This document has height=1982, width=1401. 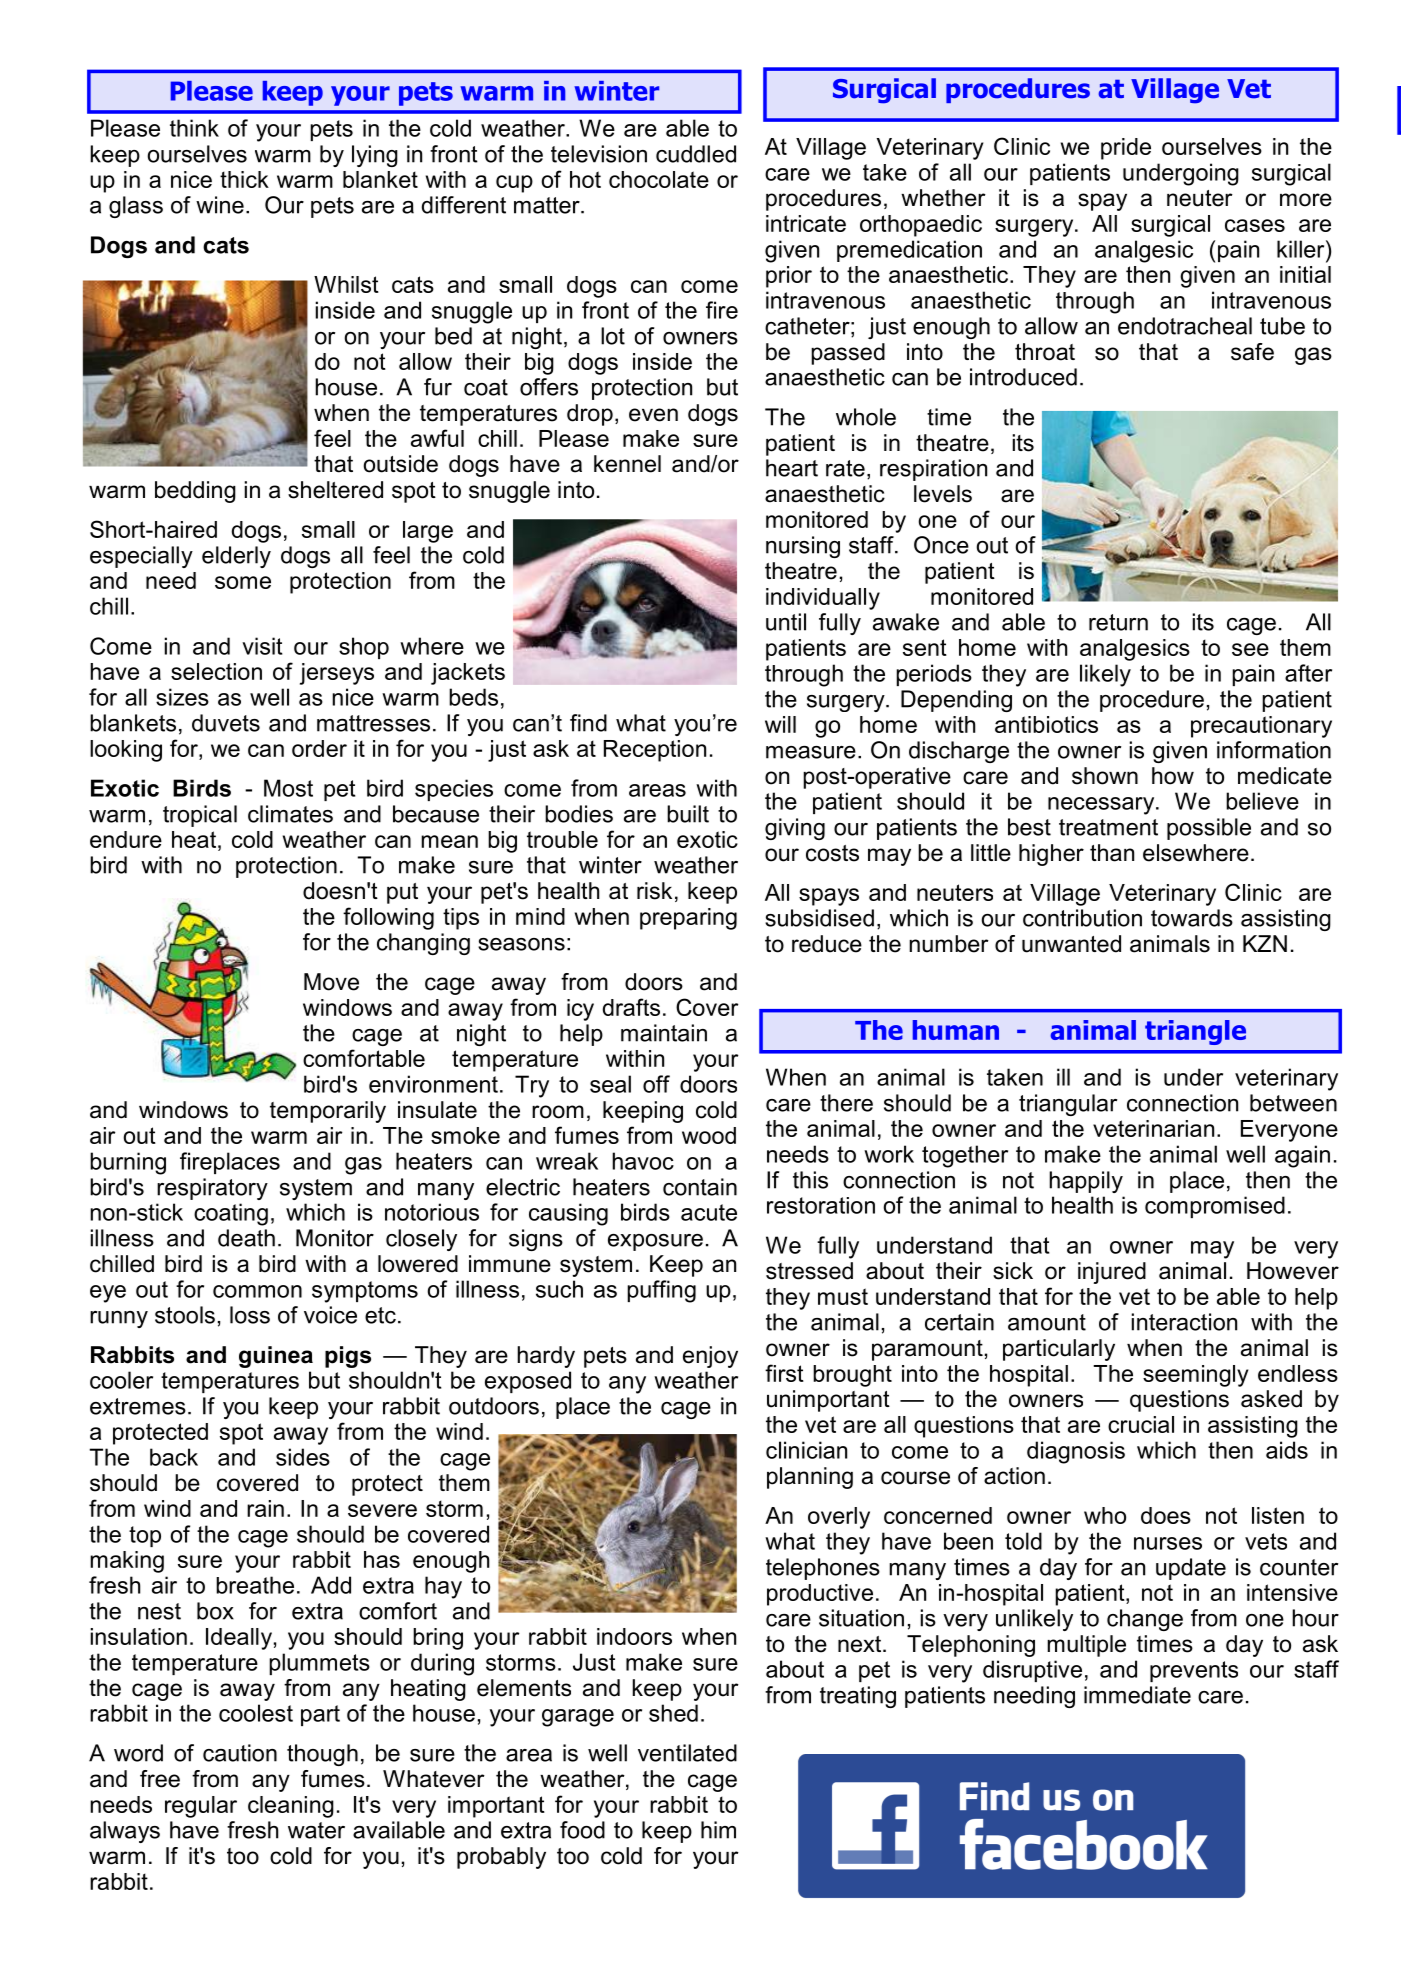 What do you see at coordinates (1137, 1695) in the document?
I see `immediate` at bounding box center [1137, 1695].
